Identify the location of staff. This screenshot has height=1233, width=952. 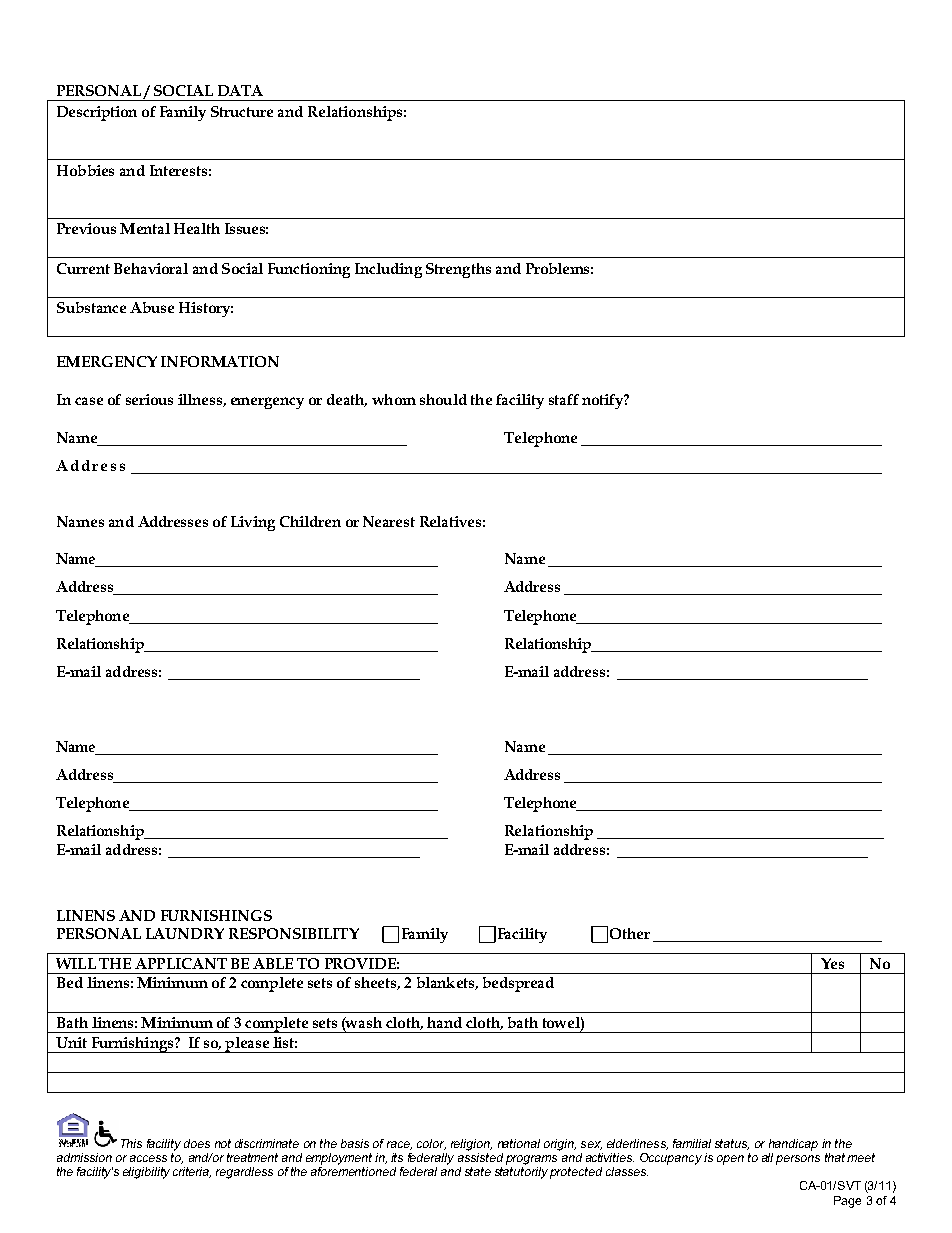
(564, 399).
